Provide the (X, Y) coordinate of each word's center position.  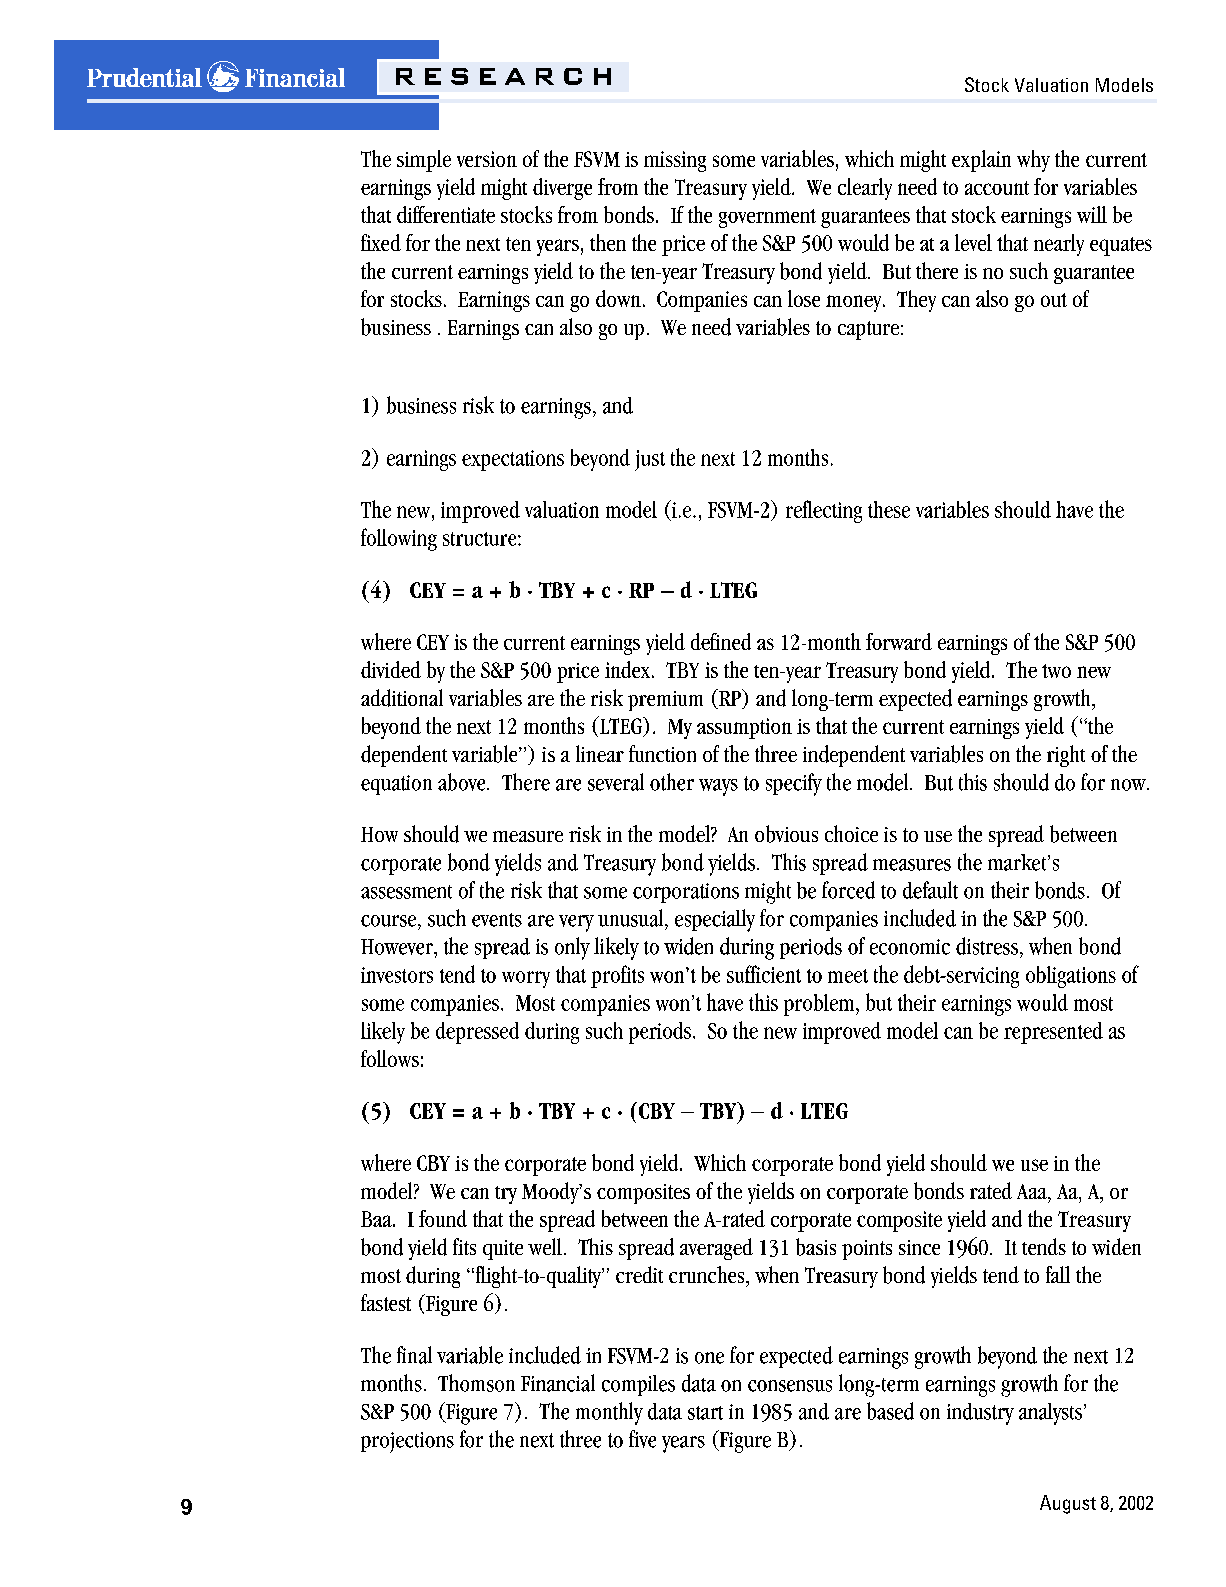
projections (407, 1442)
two (1056, 671)
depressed (477, 1033)
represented (1053, 1033)
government (767, 218)
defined (721, 641)
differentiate (446, 214)
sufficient (764, 974)
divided (391, 669)
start (705, 1413)
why (1033, 161)
